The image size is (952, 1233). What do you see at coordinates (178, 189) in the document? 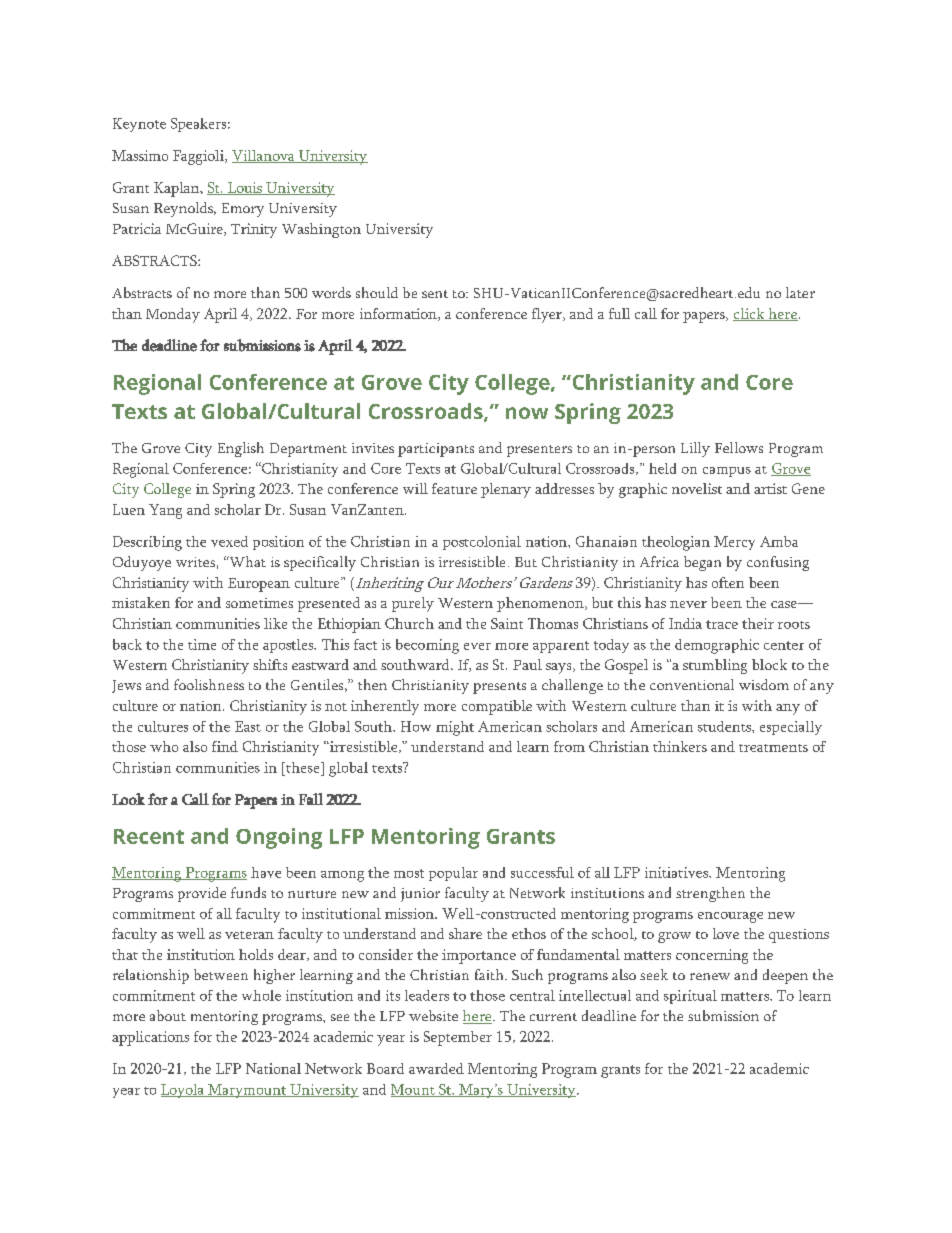
I see `Kaplan` at bounding box center [178, 189].
